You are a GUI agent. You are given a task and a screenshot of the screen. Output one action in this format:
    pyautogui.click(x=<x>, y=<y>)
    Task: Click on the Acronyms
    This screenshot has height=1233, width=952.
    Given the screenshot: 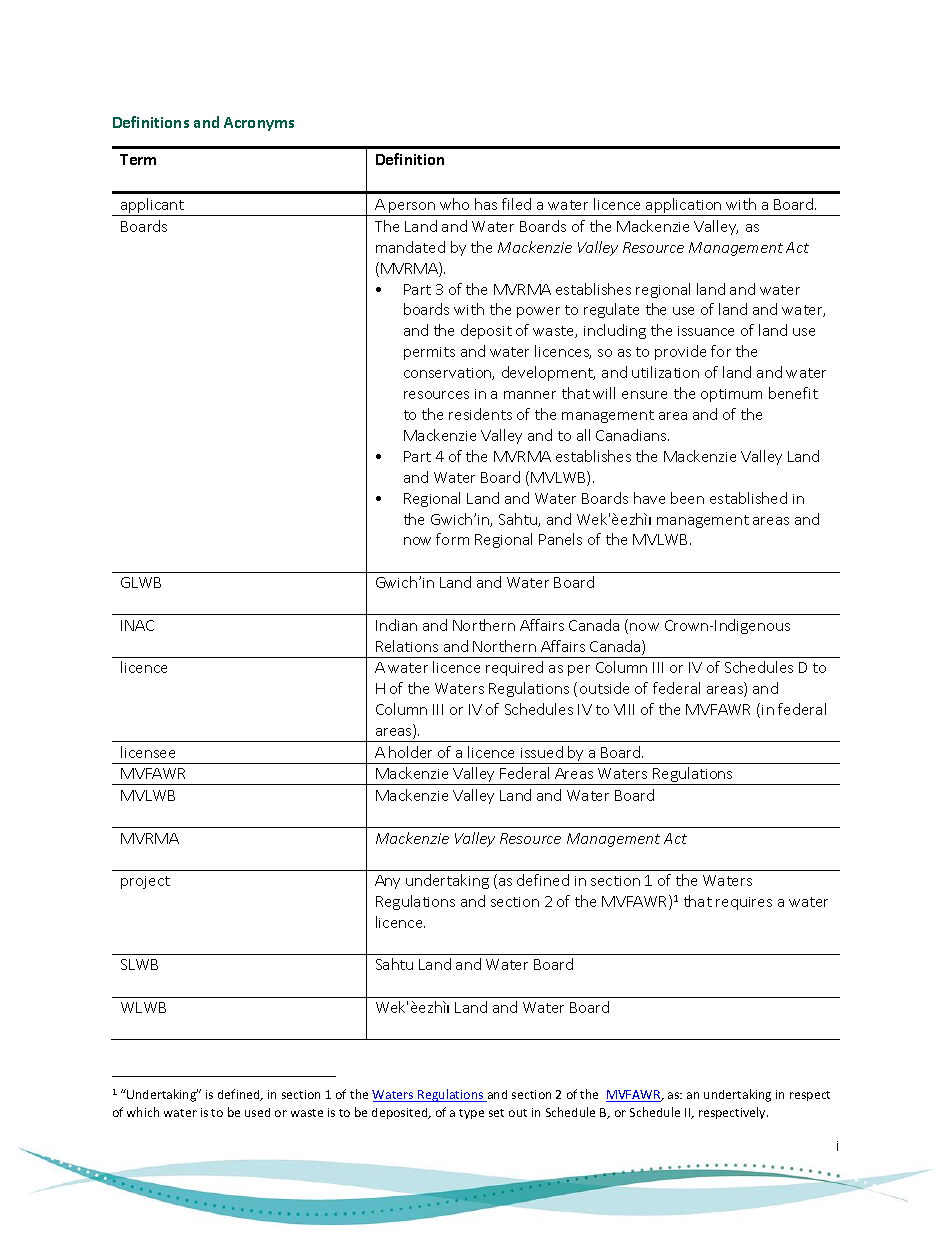 What is the action you would take?
    pyautogui.click(x=259, y=124)
